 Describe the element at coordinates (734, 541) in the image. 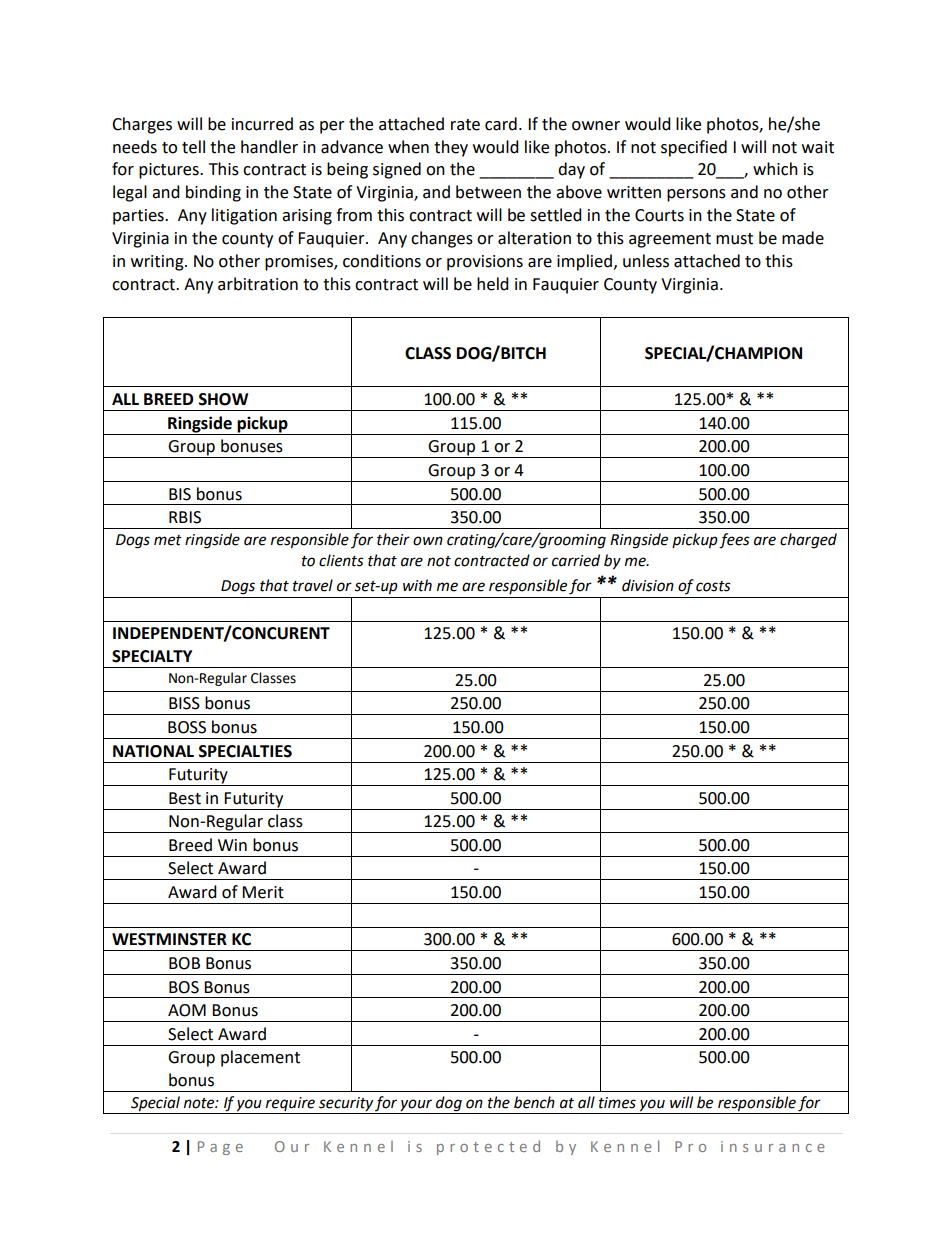

I see `fees` at that location.
